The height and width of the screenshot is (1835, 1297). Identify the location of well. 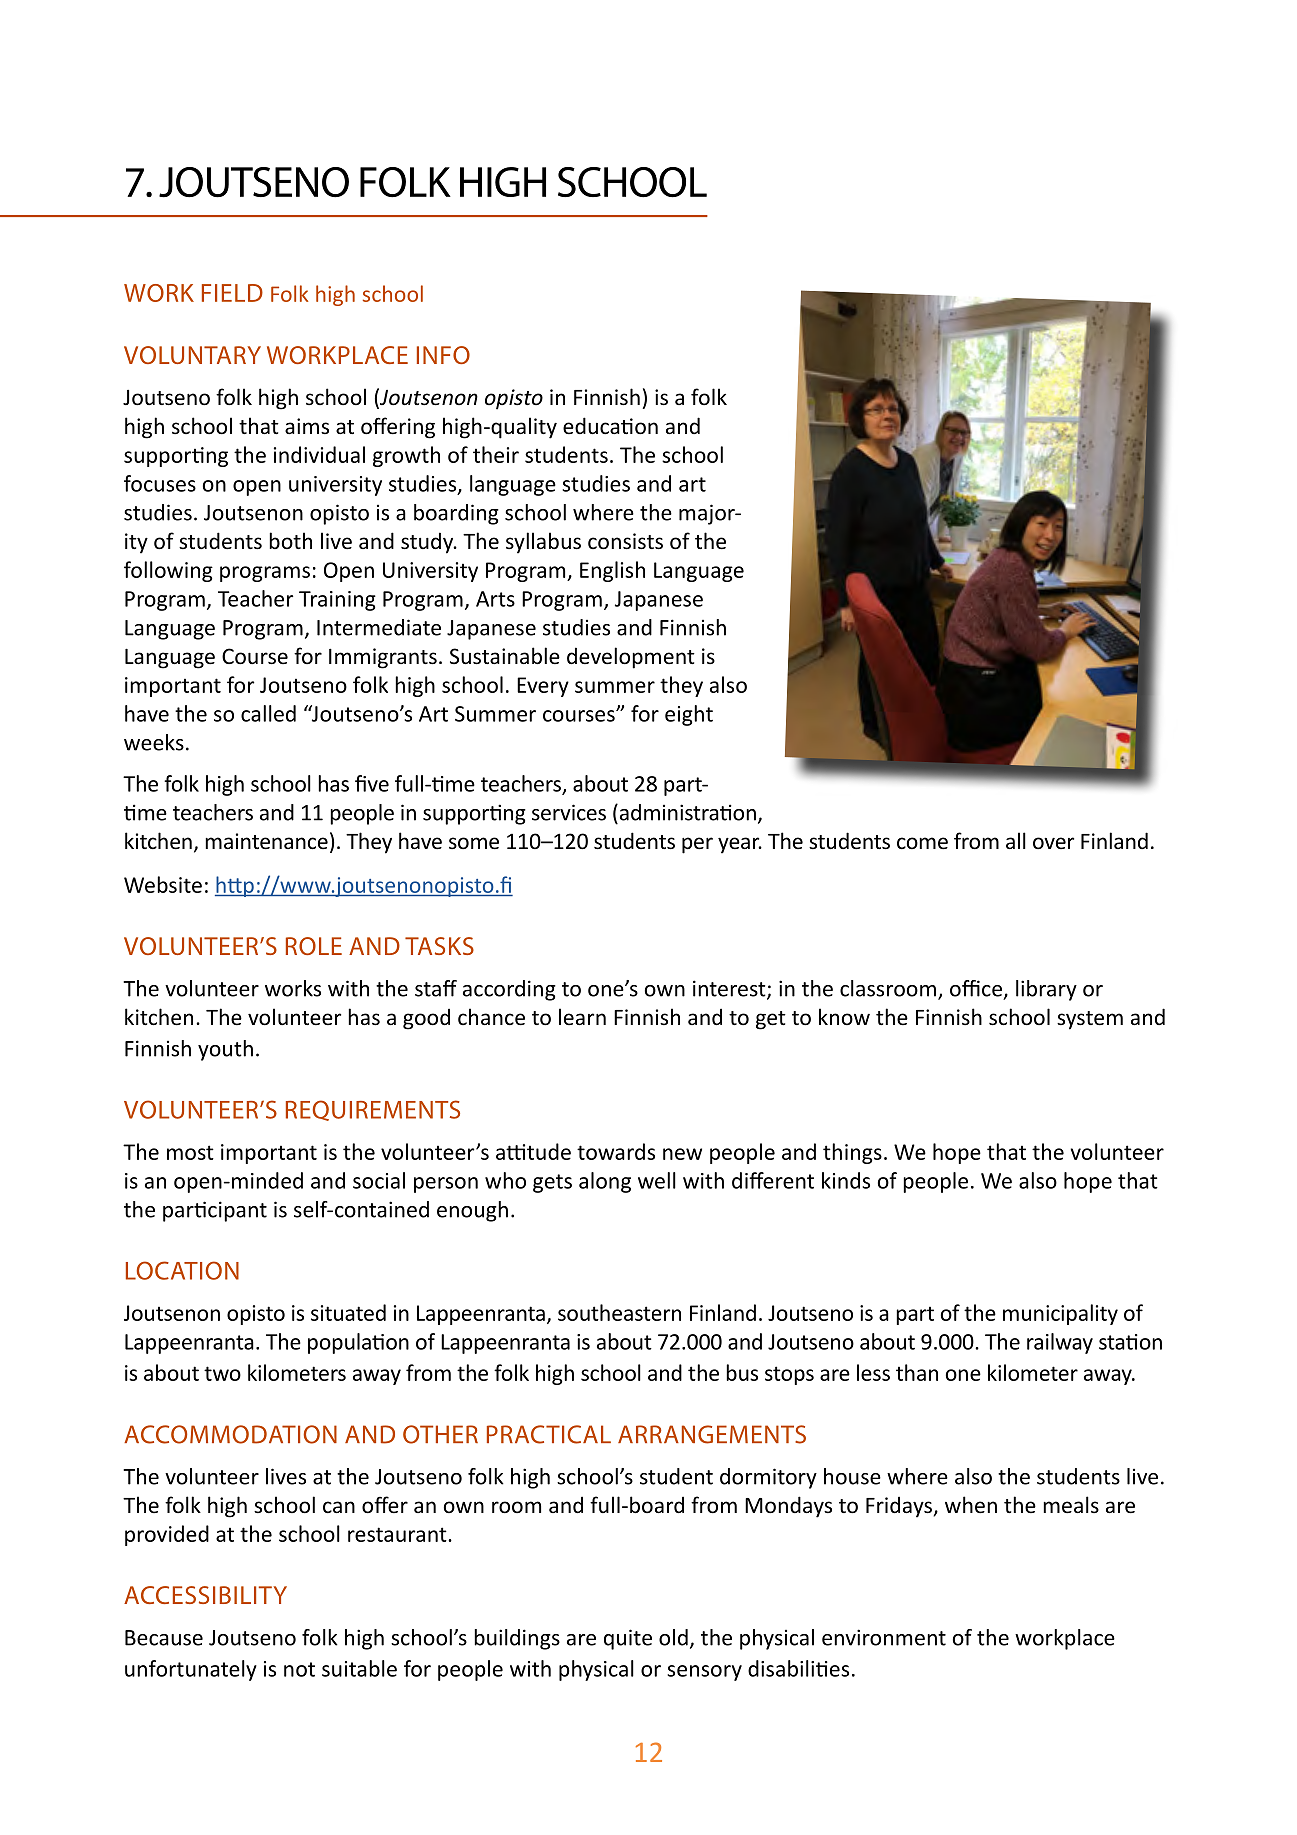
(657, 1180).
